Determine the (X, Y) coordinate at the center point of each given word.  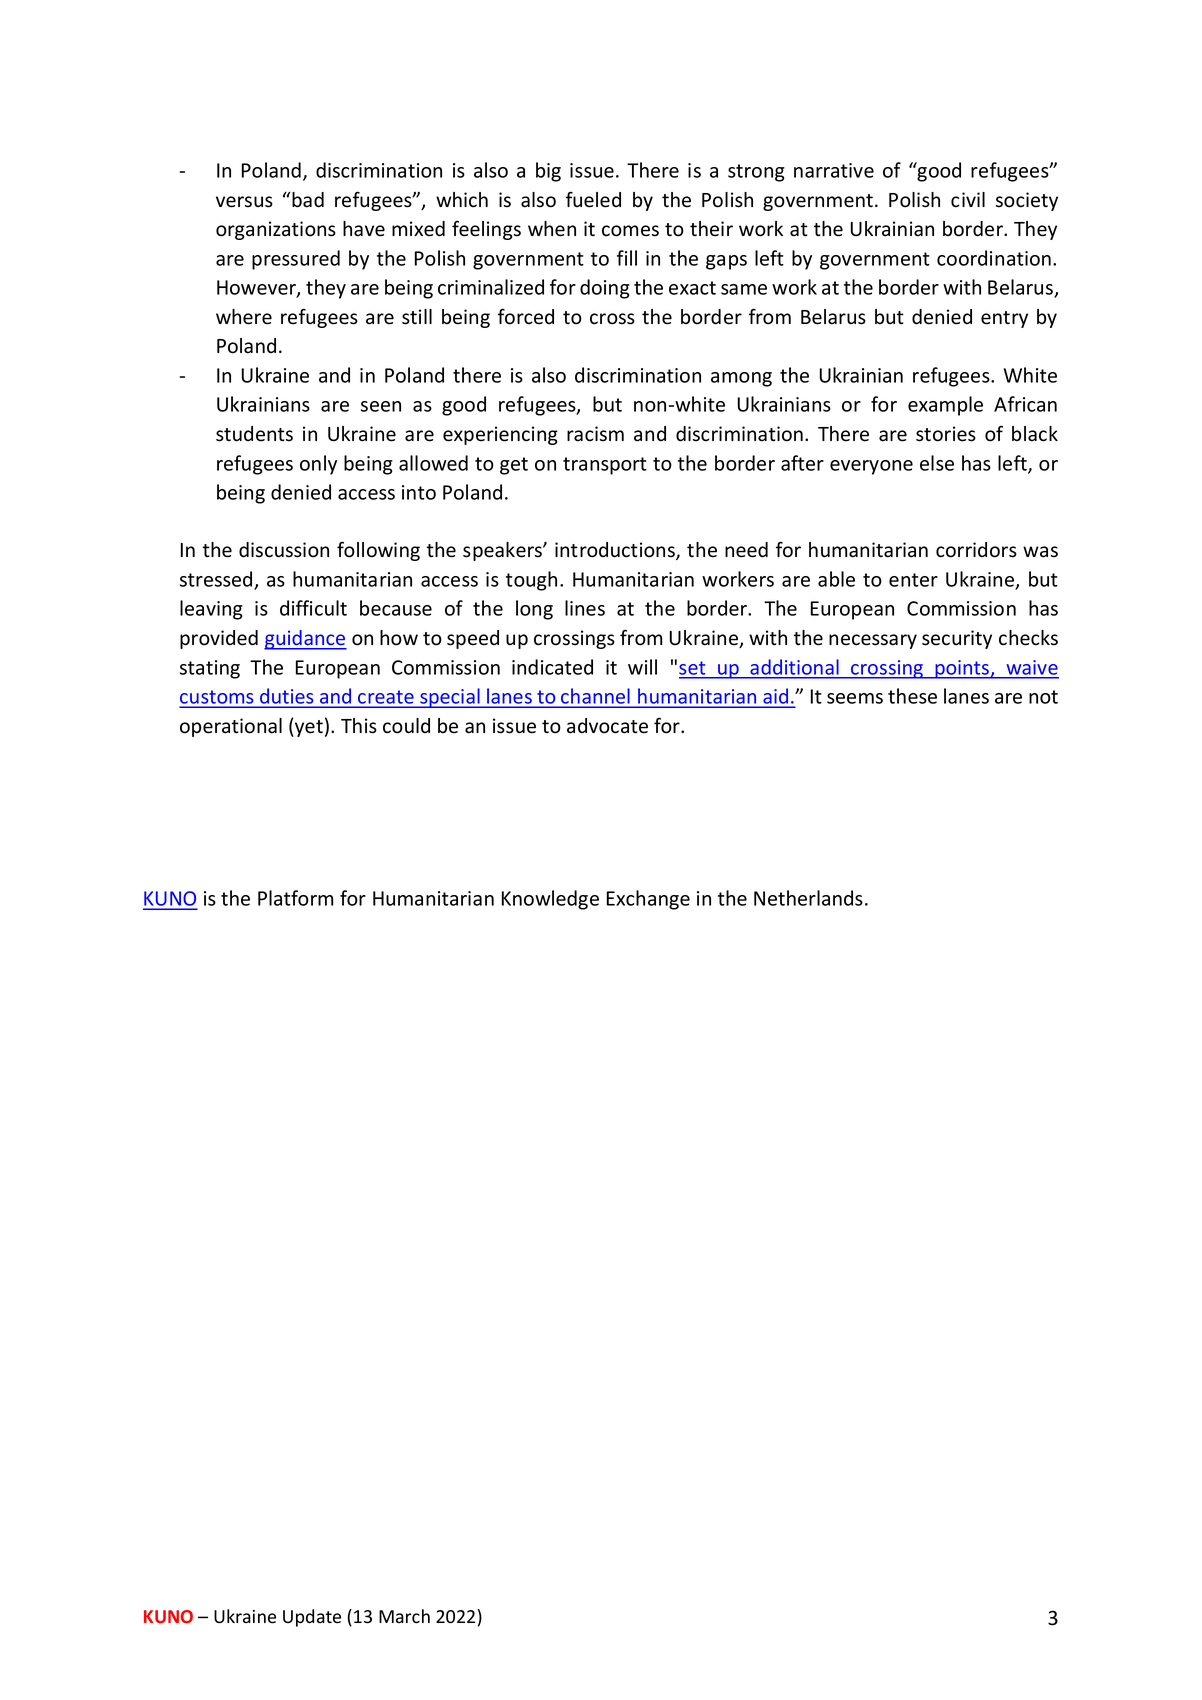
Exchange (648, 900)
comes (630, 231)
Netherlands (808, 898)
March (404, 1616)
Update (312, 1618)
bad (308, 200)
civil (968, 200)
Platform (295, 898)
